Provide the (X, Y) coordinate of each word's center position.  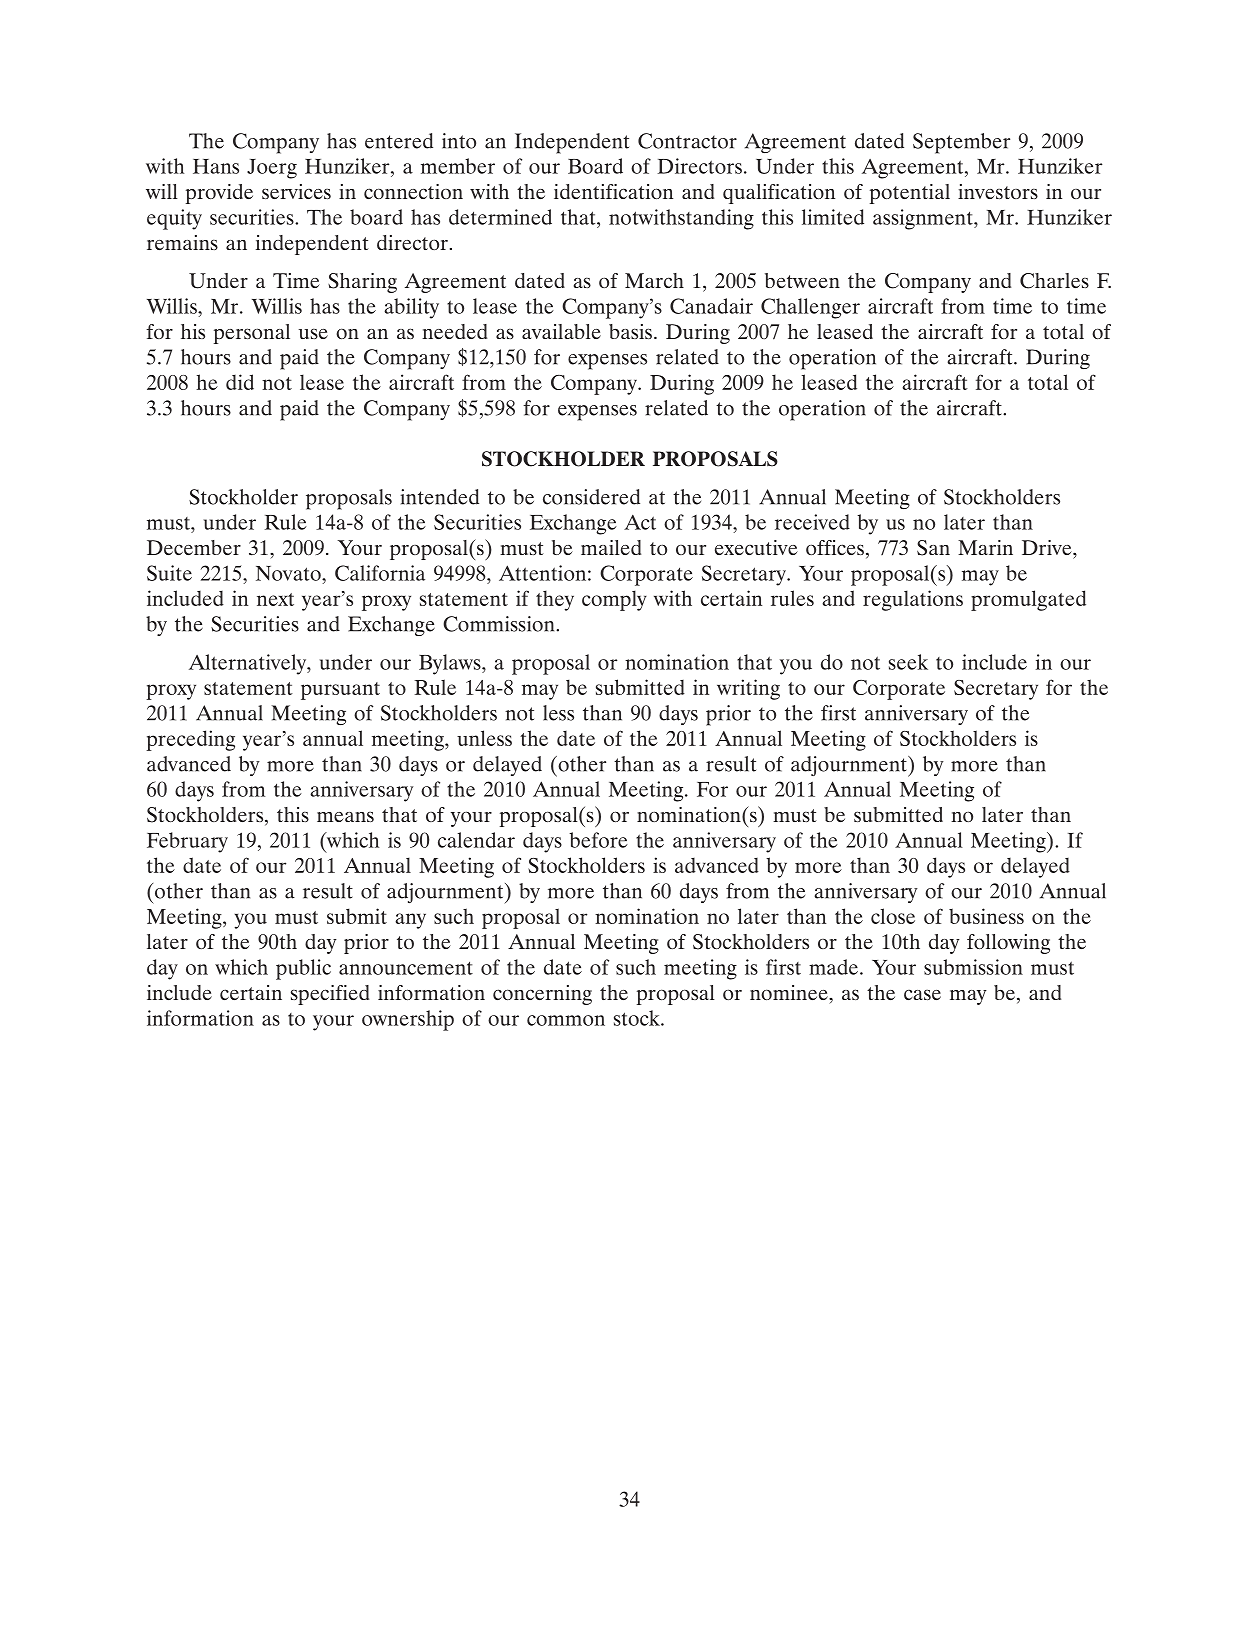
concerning (542, 995)
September (961, 143)
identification (613, 191)
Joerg (272, 169)
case (922, 994)
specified (330, 995)
